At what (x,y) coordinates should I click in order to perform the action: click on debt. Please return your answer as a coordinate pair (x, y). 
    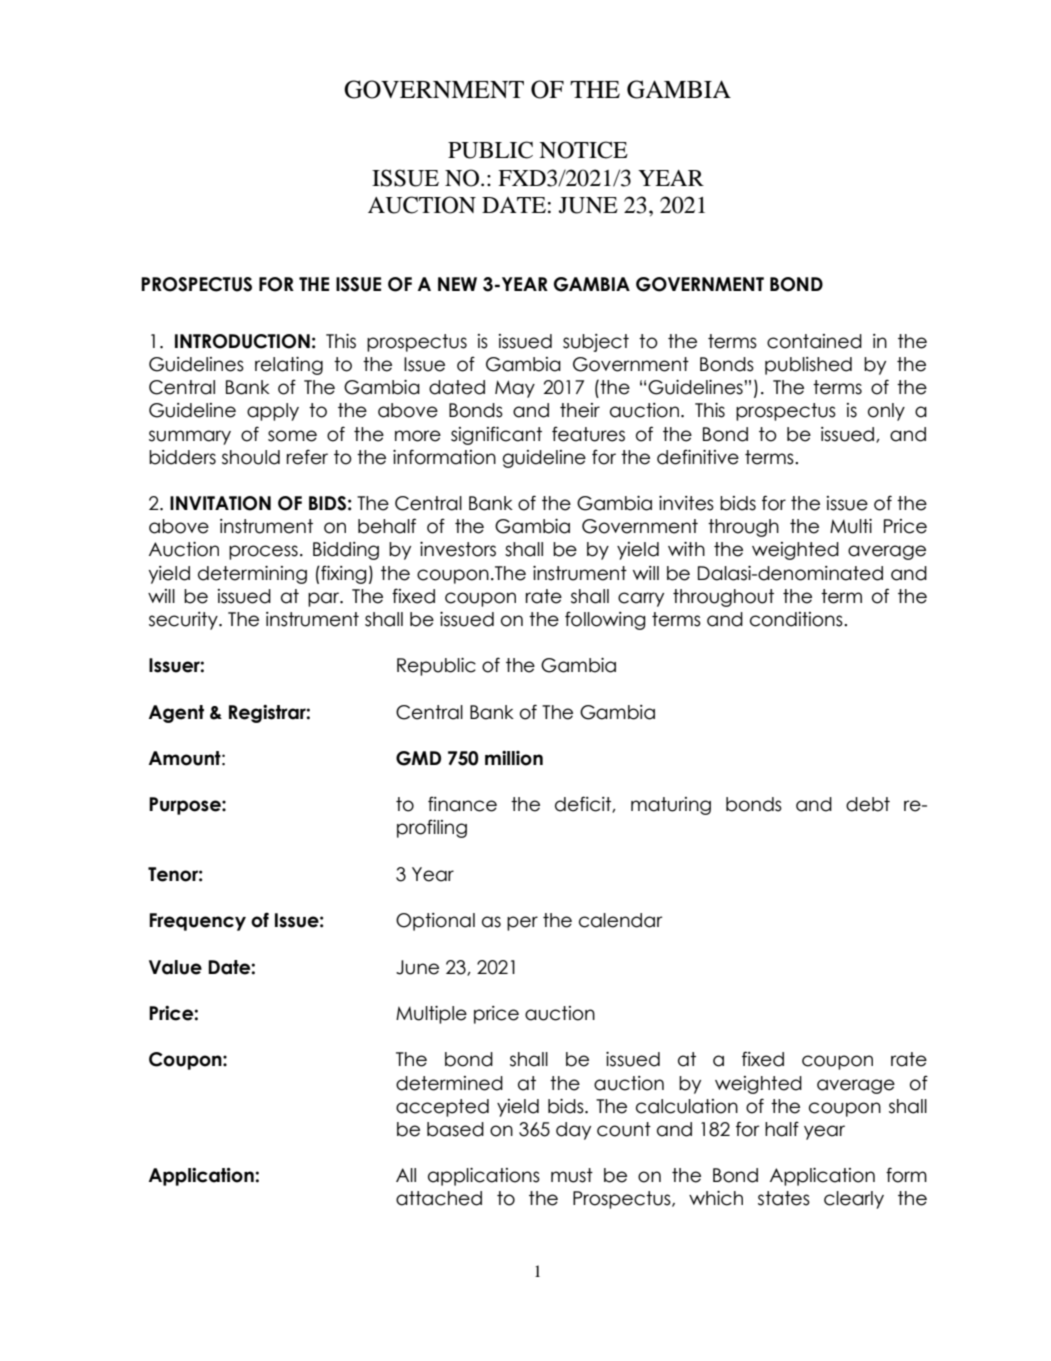
    Looking at the image, I should click on (868, 804).
